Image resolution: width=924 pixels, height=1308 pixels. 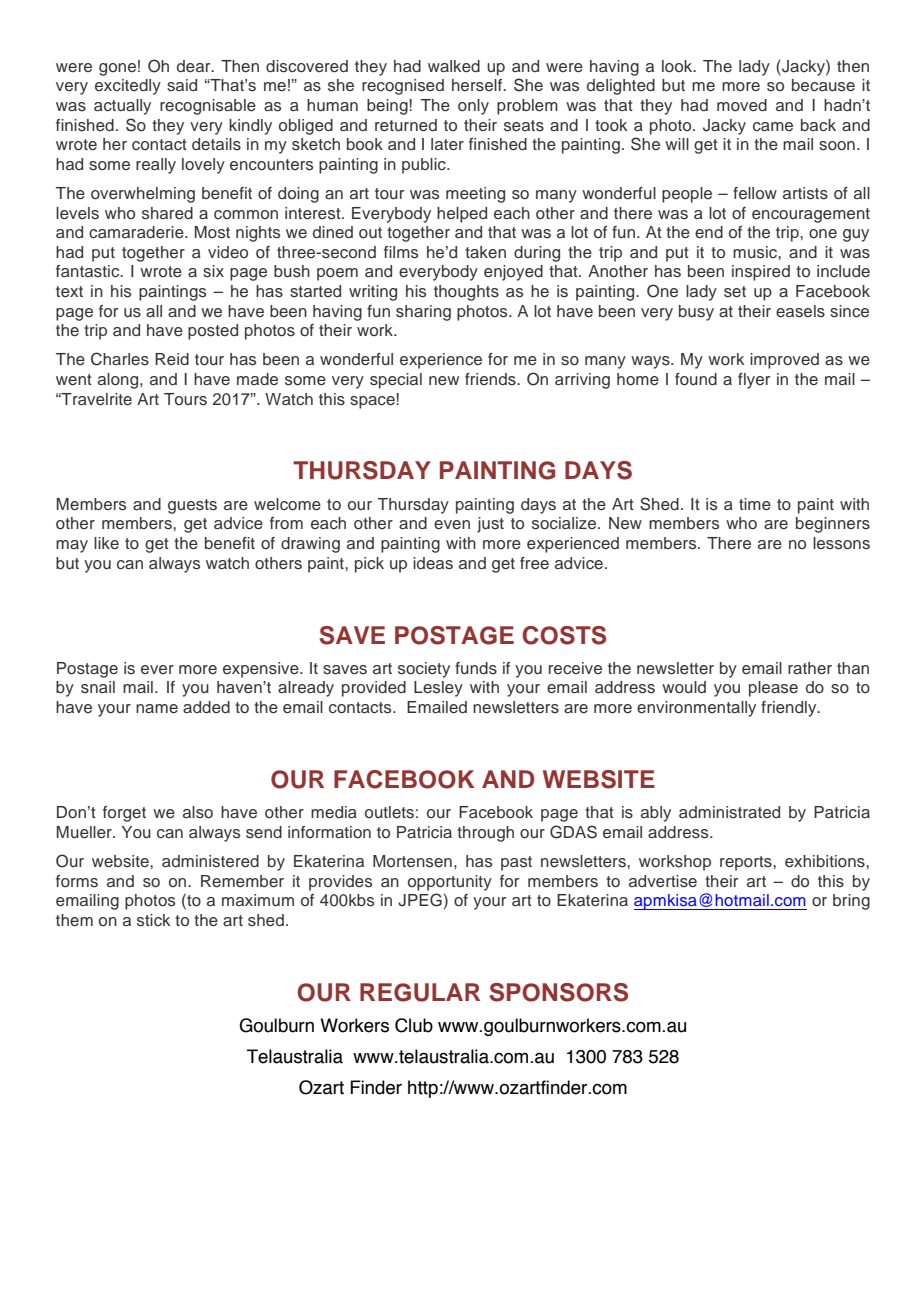 What do you see at coordinates (420, 992) in the screenshot?
I see `REGULAR` at bounding box center [420, 992].
